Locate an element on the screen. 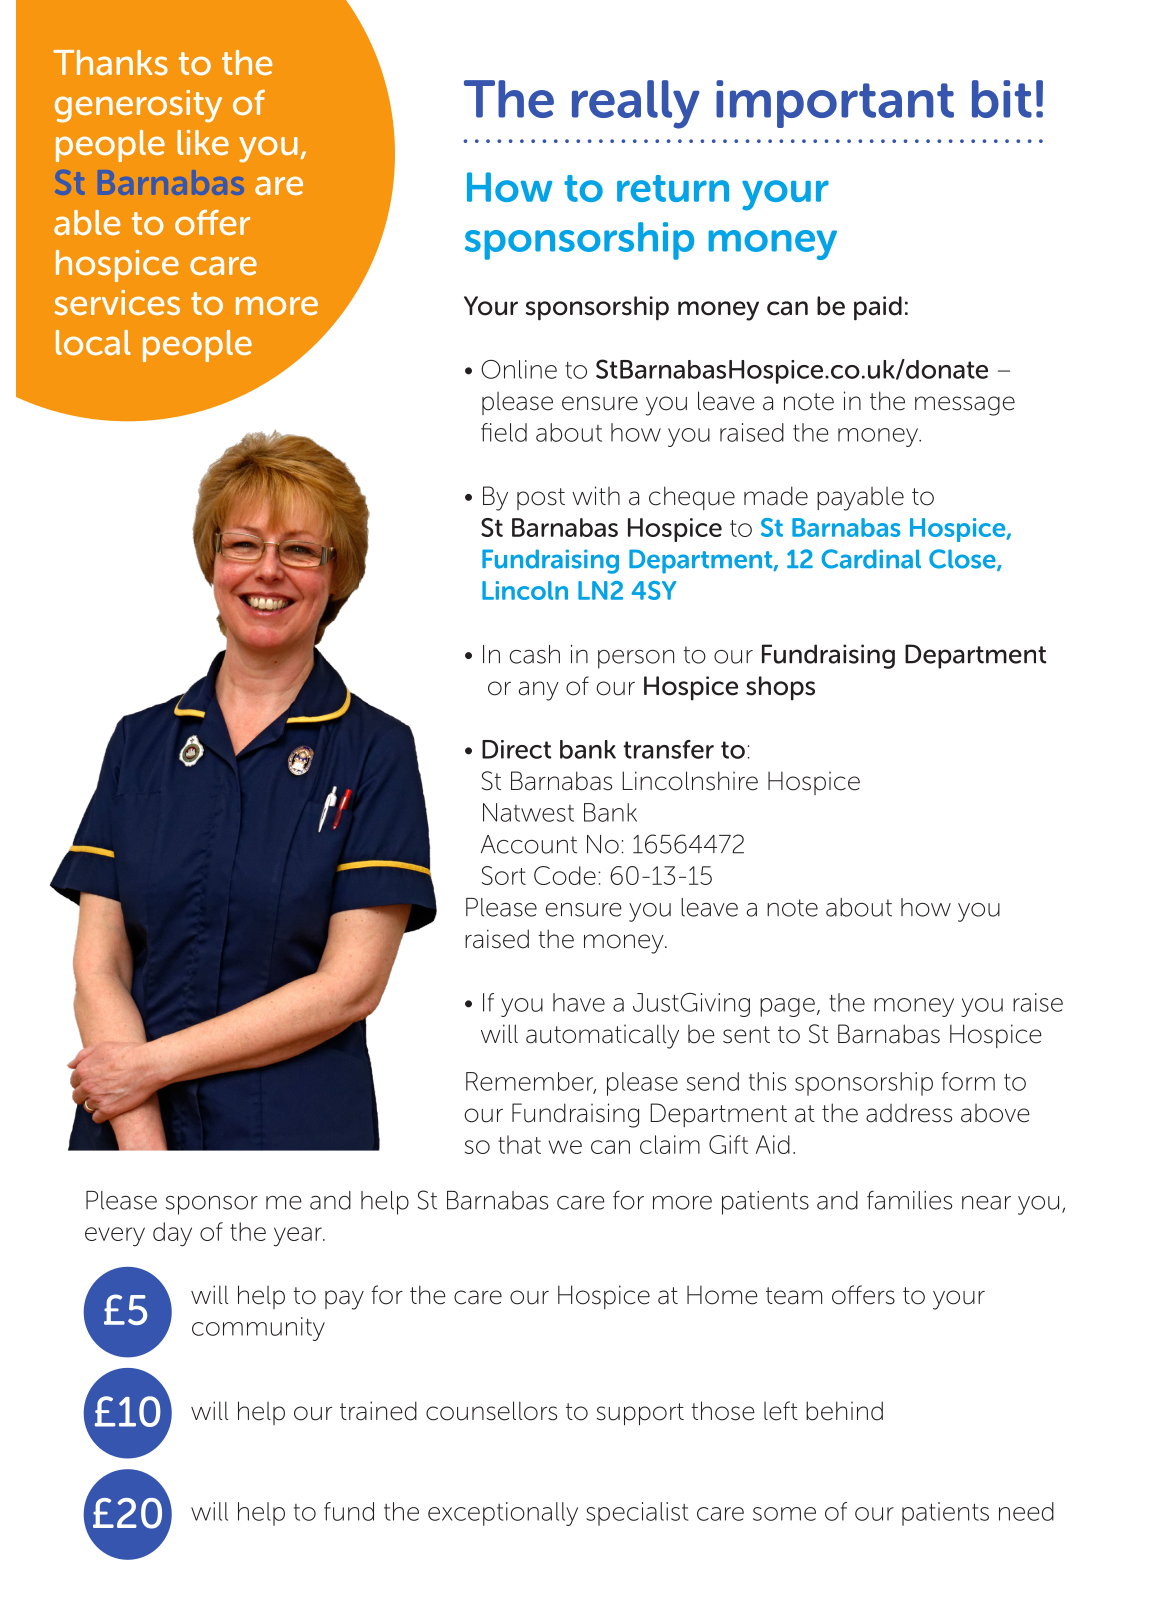 This screenshot has height=1614, width=1151. trained is located at coordinates (378, 1411).
